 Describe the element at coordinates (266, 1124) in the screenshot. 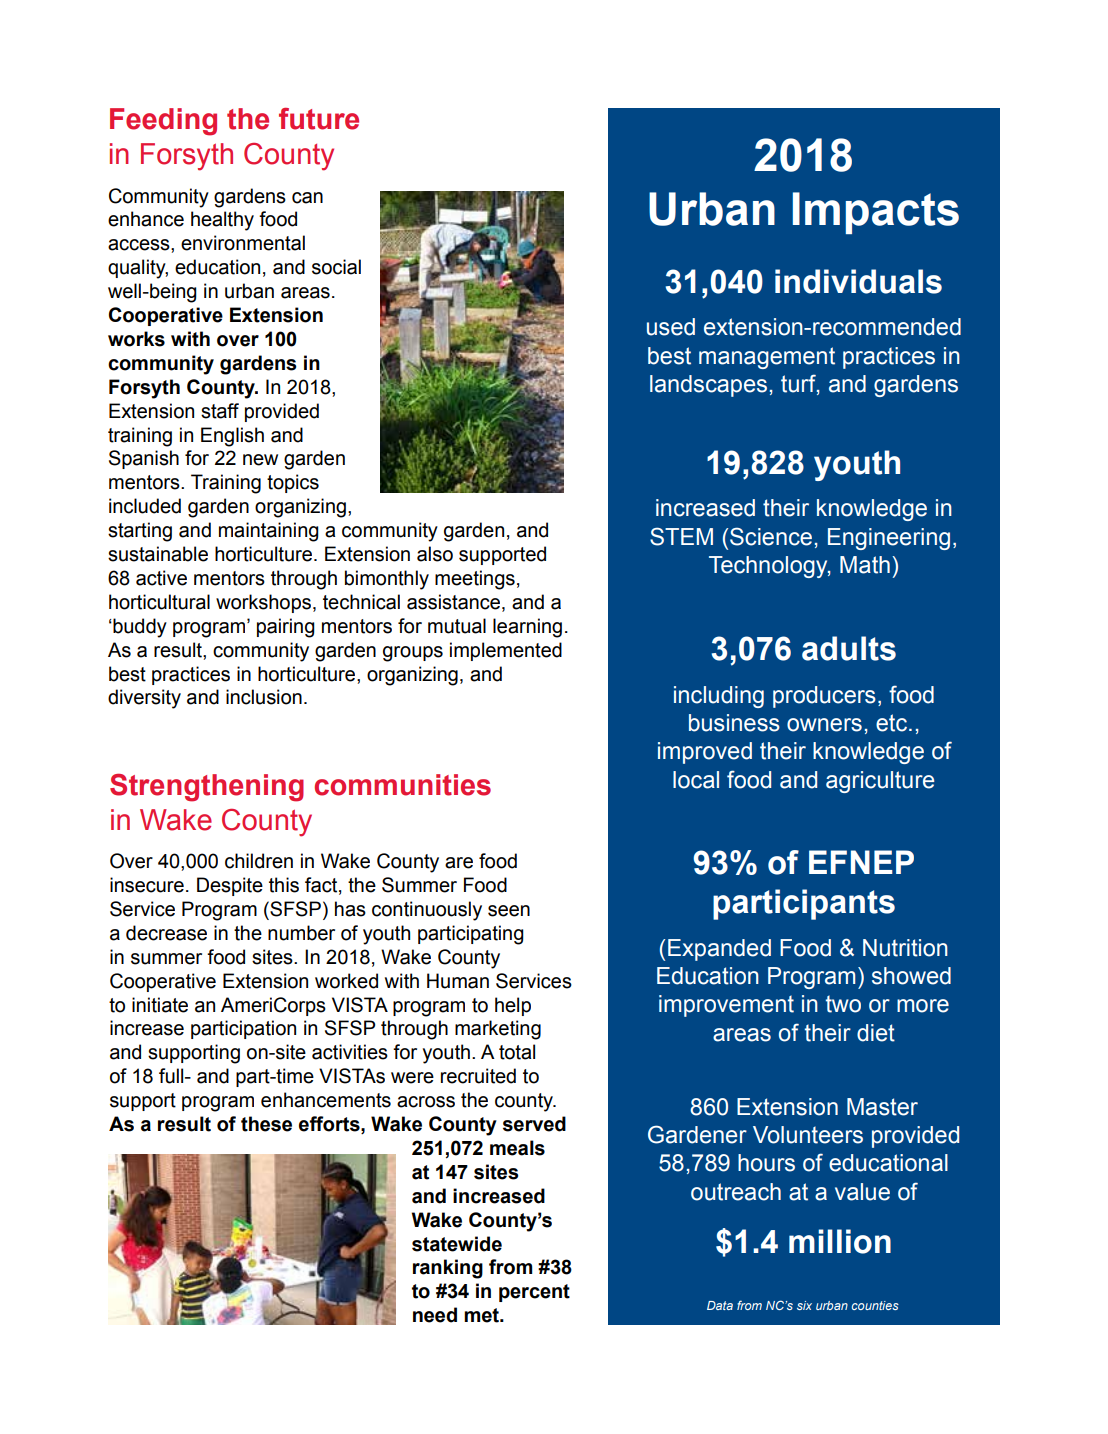

I see `these` at that location.
